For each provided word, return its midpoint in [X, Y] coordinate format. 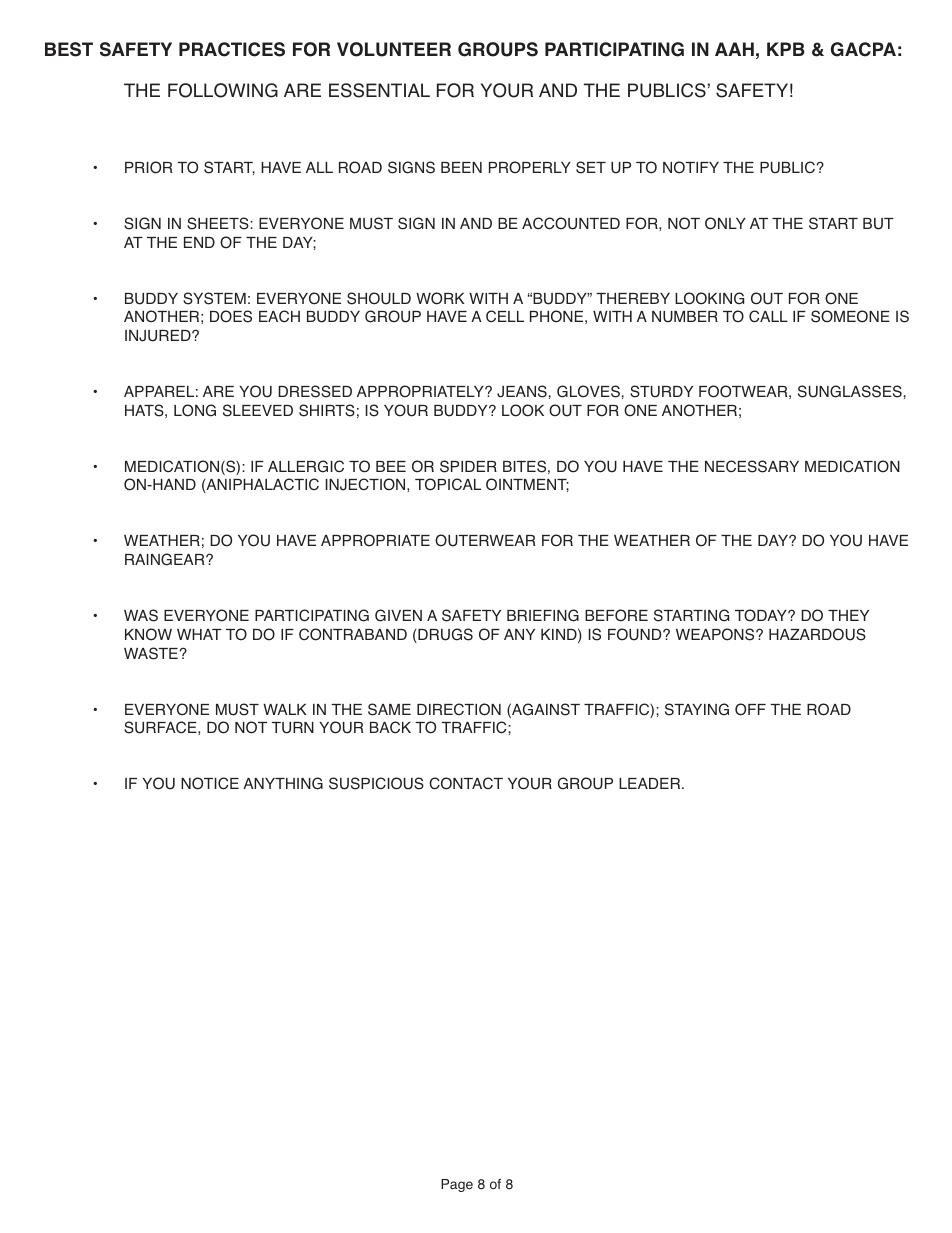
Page [457, 1185]
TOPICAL [448, 484]
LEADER [651, 783]
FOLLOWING [223, 90]
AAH [734, 49]
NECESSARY [752, 466]
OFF [750, 709]
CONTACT [466, 783]
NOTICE [210, 783]
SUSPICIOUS [376, 783]
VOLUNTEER [394, 49]
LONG [195, 410]
